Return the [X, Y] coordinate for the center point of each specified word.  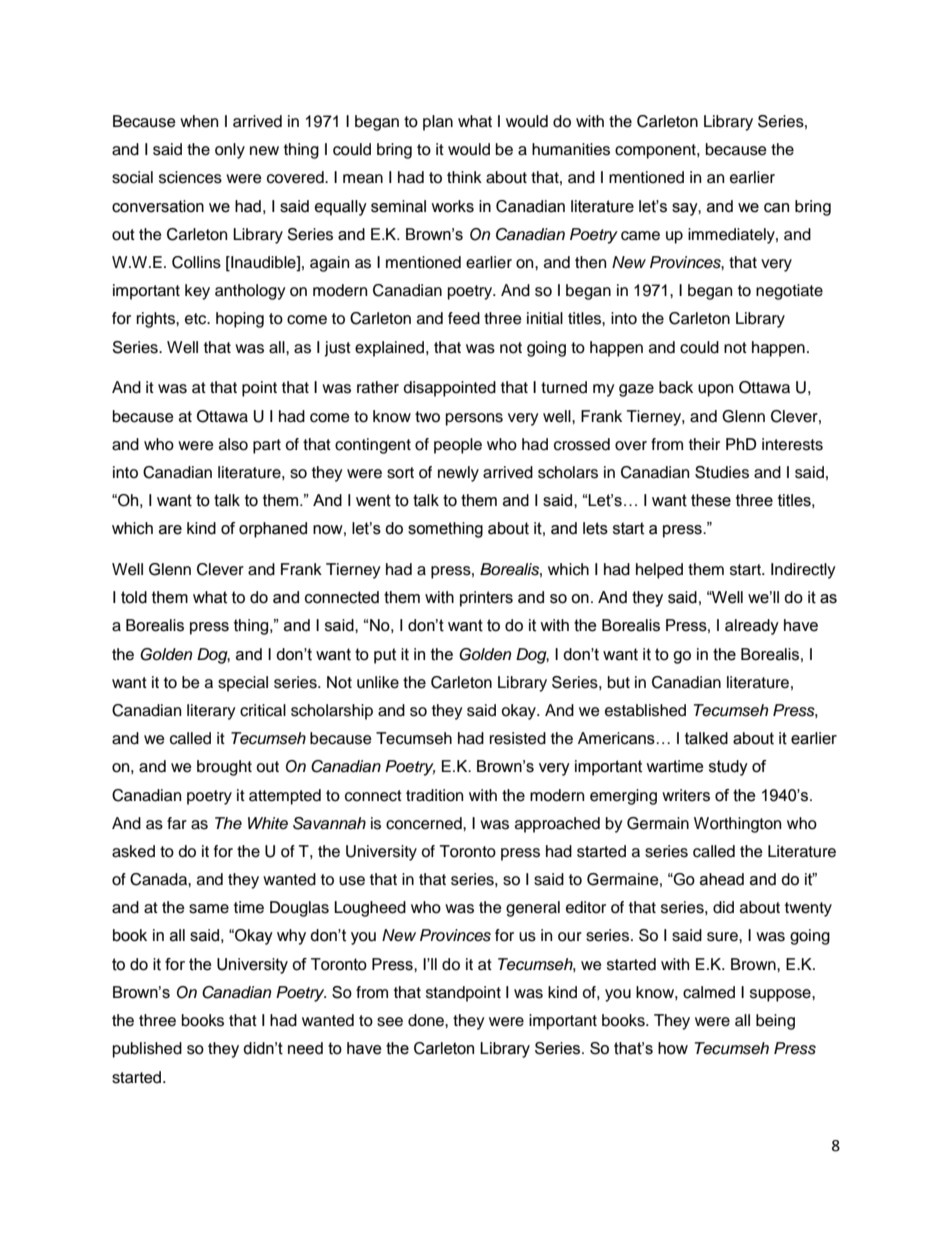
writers [686, 795]
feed [464, 318]
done [427, 1020]
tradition [434, 795]
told [134, 597]
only [230, 151]
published [147, 1050]
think [464, 177]
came [640, 236]
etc [197, 319]
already [752, 627]
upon [715, 390]
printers [486, 599]
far [177, 823]
